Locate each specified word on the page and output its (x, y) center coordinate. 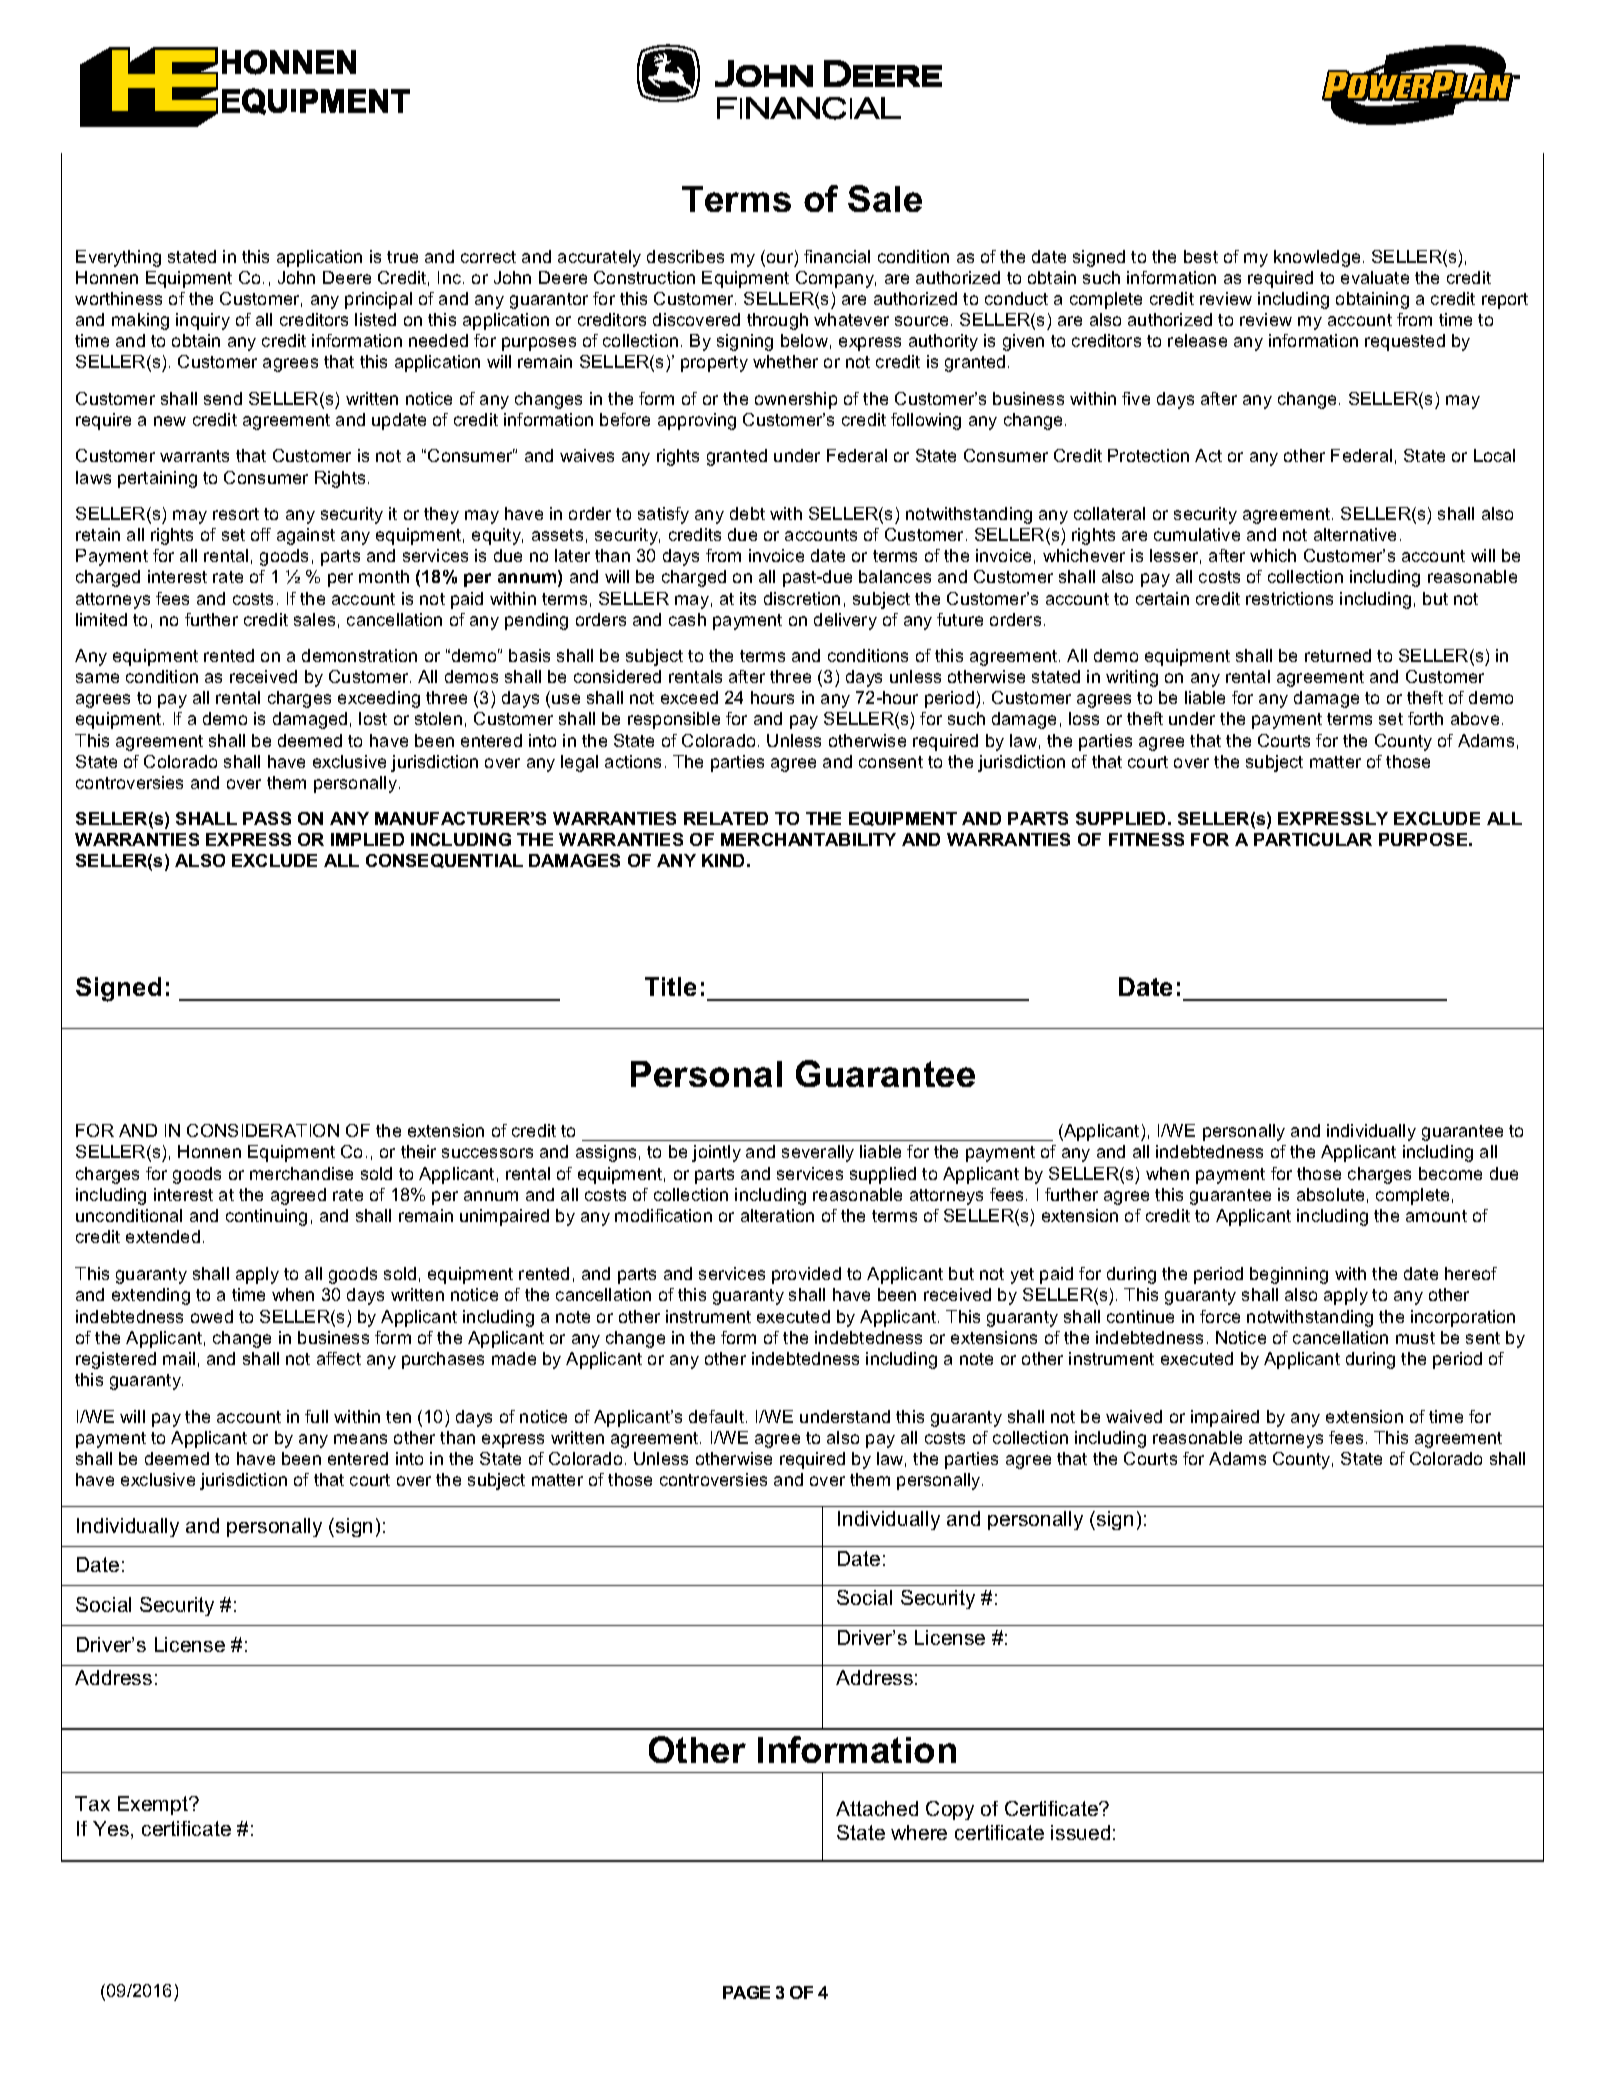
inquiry (203, 321)
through (777, 321)
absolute (1330, 1194)
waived (1134, 1416)
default (716, 1416)
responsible (674, 720)
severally (818, 1153)
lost (373, 718)
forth (1425, 718)
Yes (111, 1828)
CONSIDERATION (263, 1130)
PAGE (746, 1992)
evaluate (1375, 277)
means (360, 1439)
